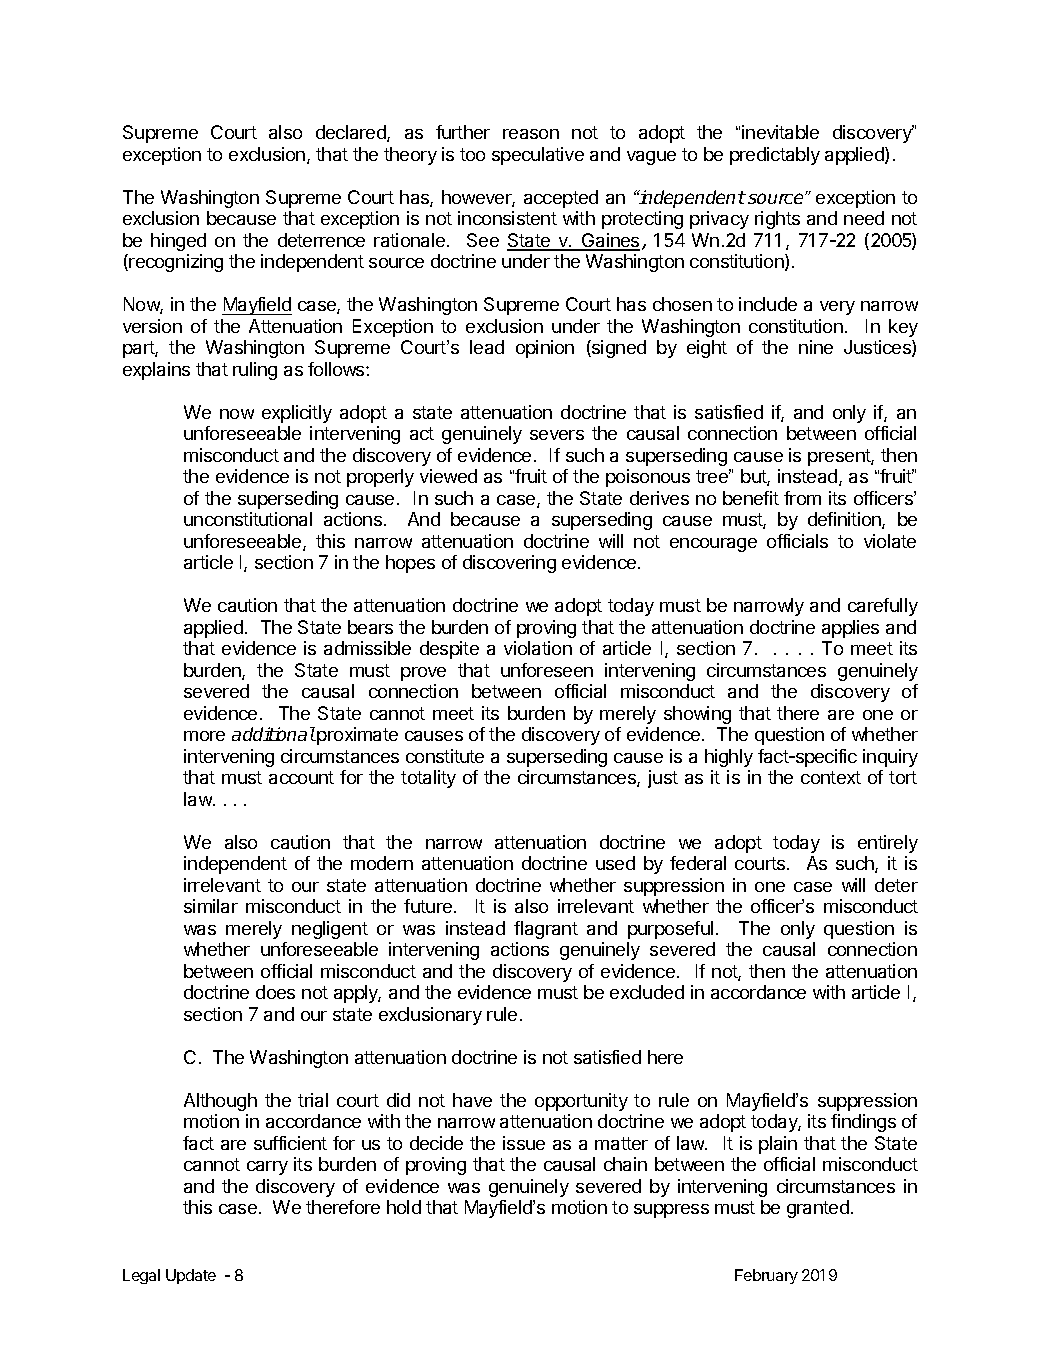 The width and height of the screenshot is (1040, 1346). Describe the element at coordinates (546, 930) in the screenshot. I see `flagrant` at that location.
